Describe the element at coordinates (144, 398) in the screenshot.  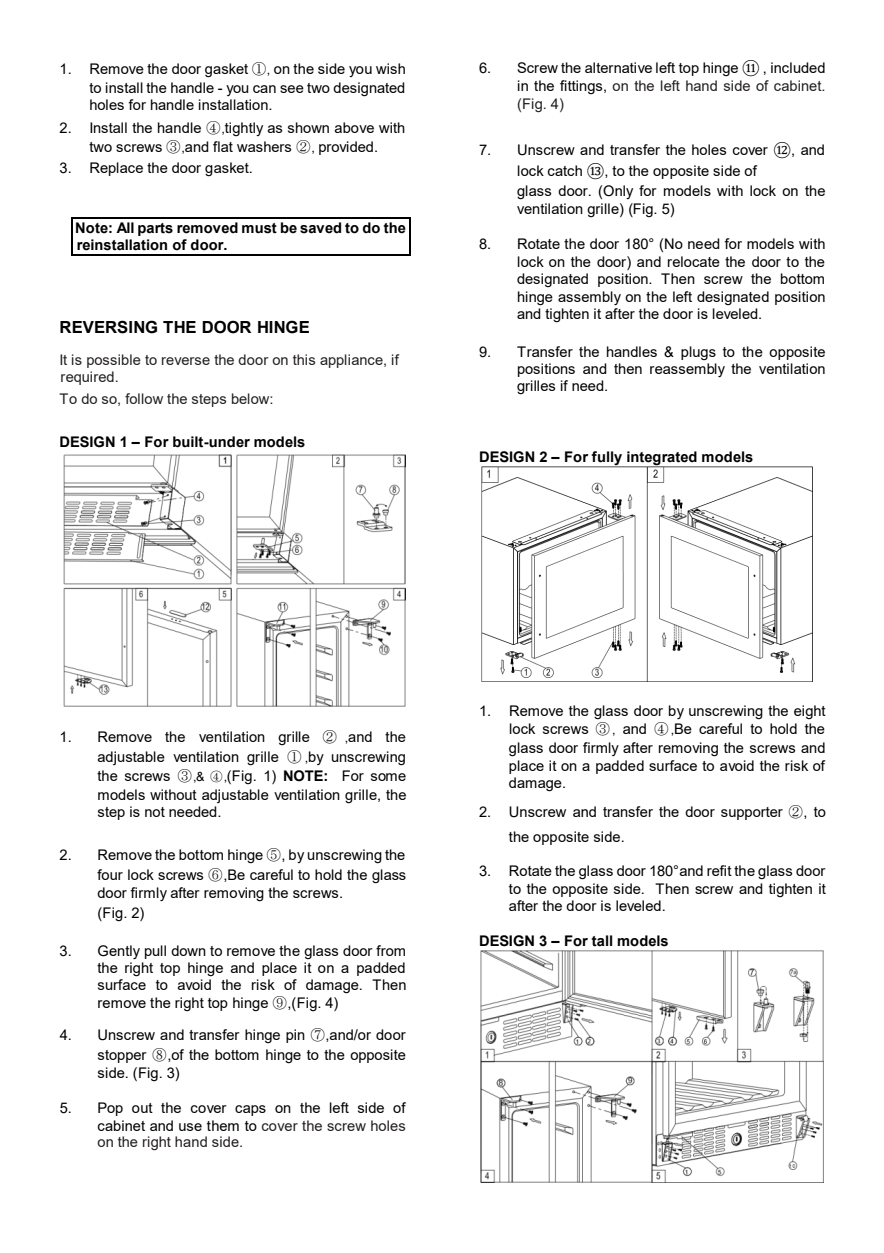
I see `follow` at that location.
